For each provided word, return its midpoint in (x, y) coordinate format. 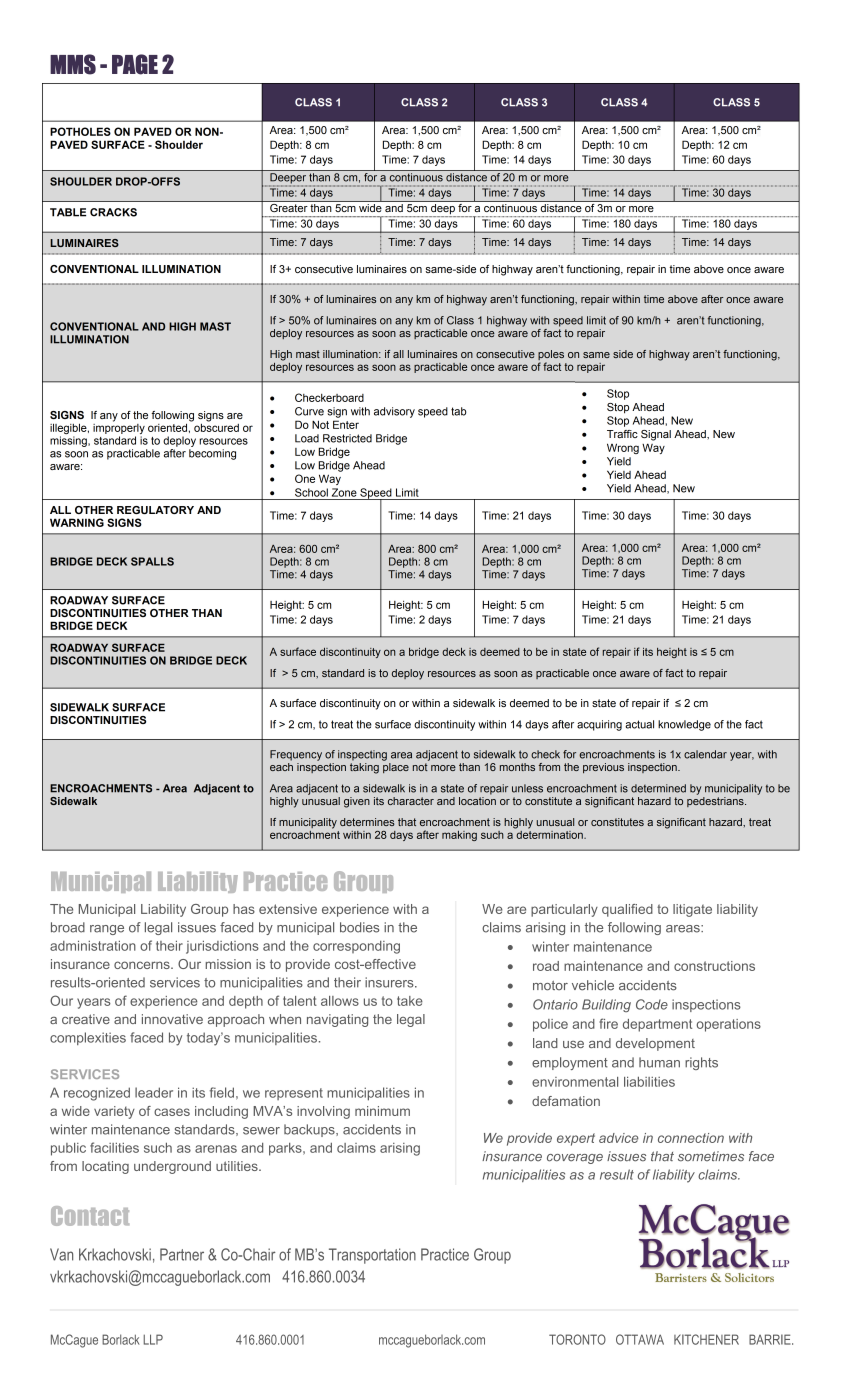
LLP (153, 1339)
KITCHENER (706, 1339)
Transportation (372, 1256)
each (281, 767)
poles (551, 356)
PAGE (135, 64)
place (396, 768)
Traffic (622, 434)
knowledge (684, 725)
